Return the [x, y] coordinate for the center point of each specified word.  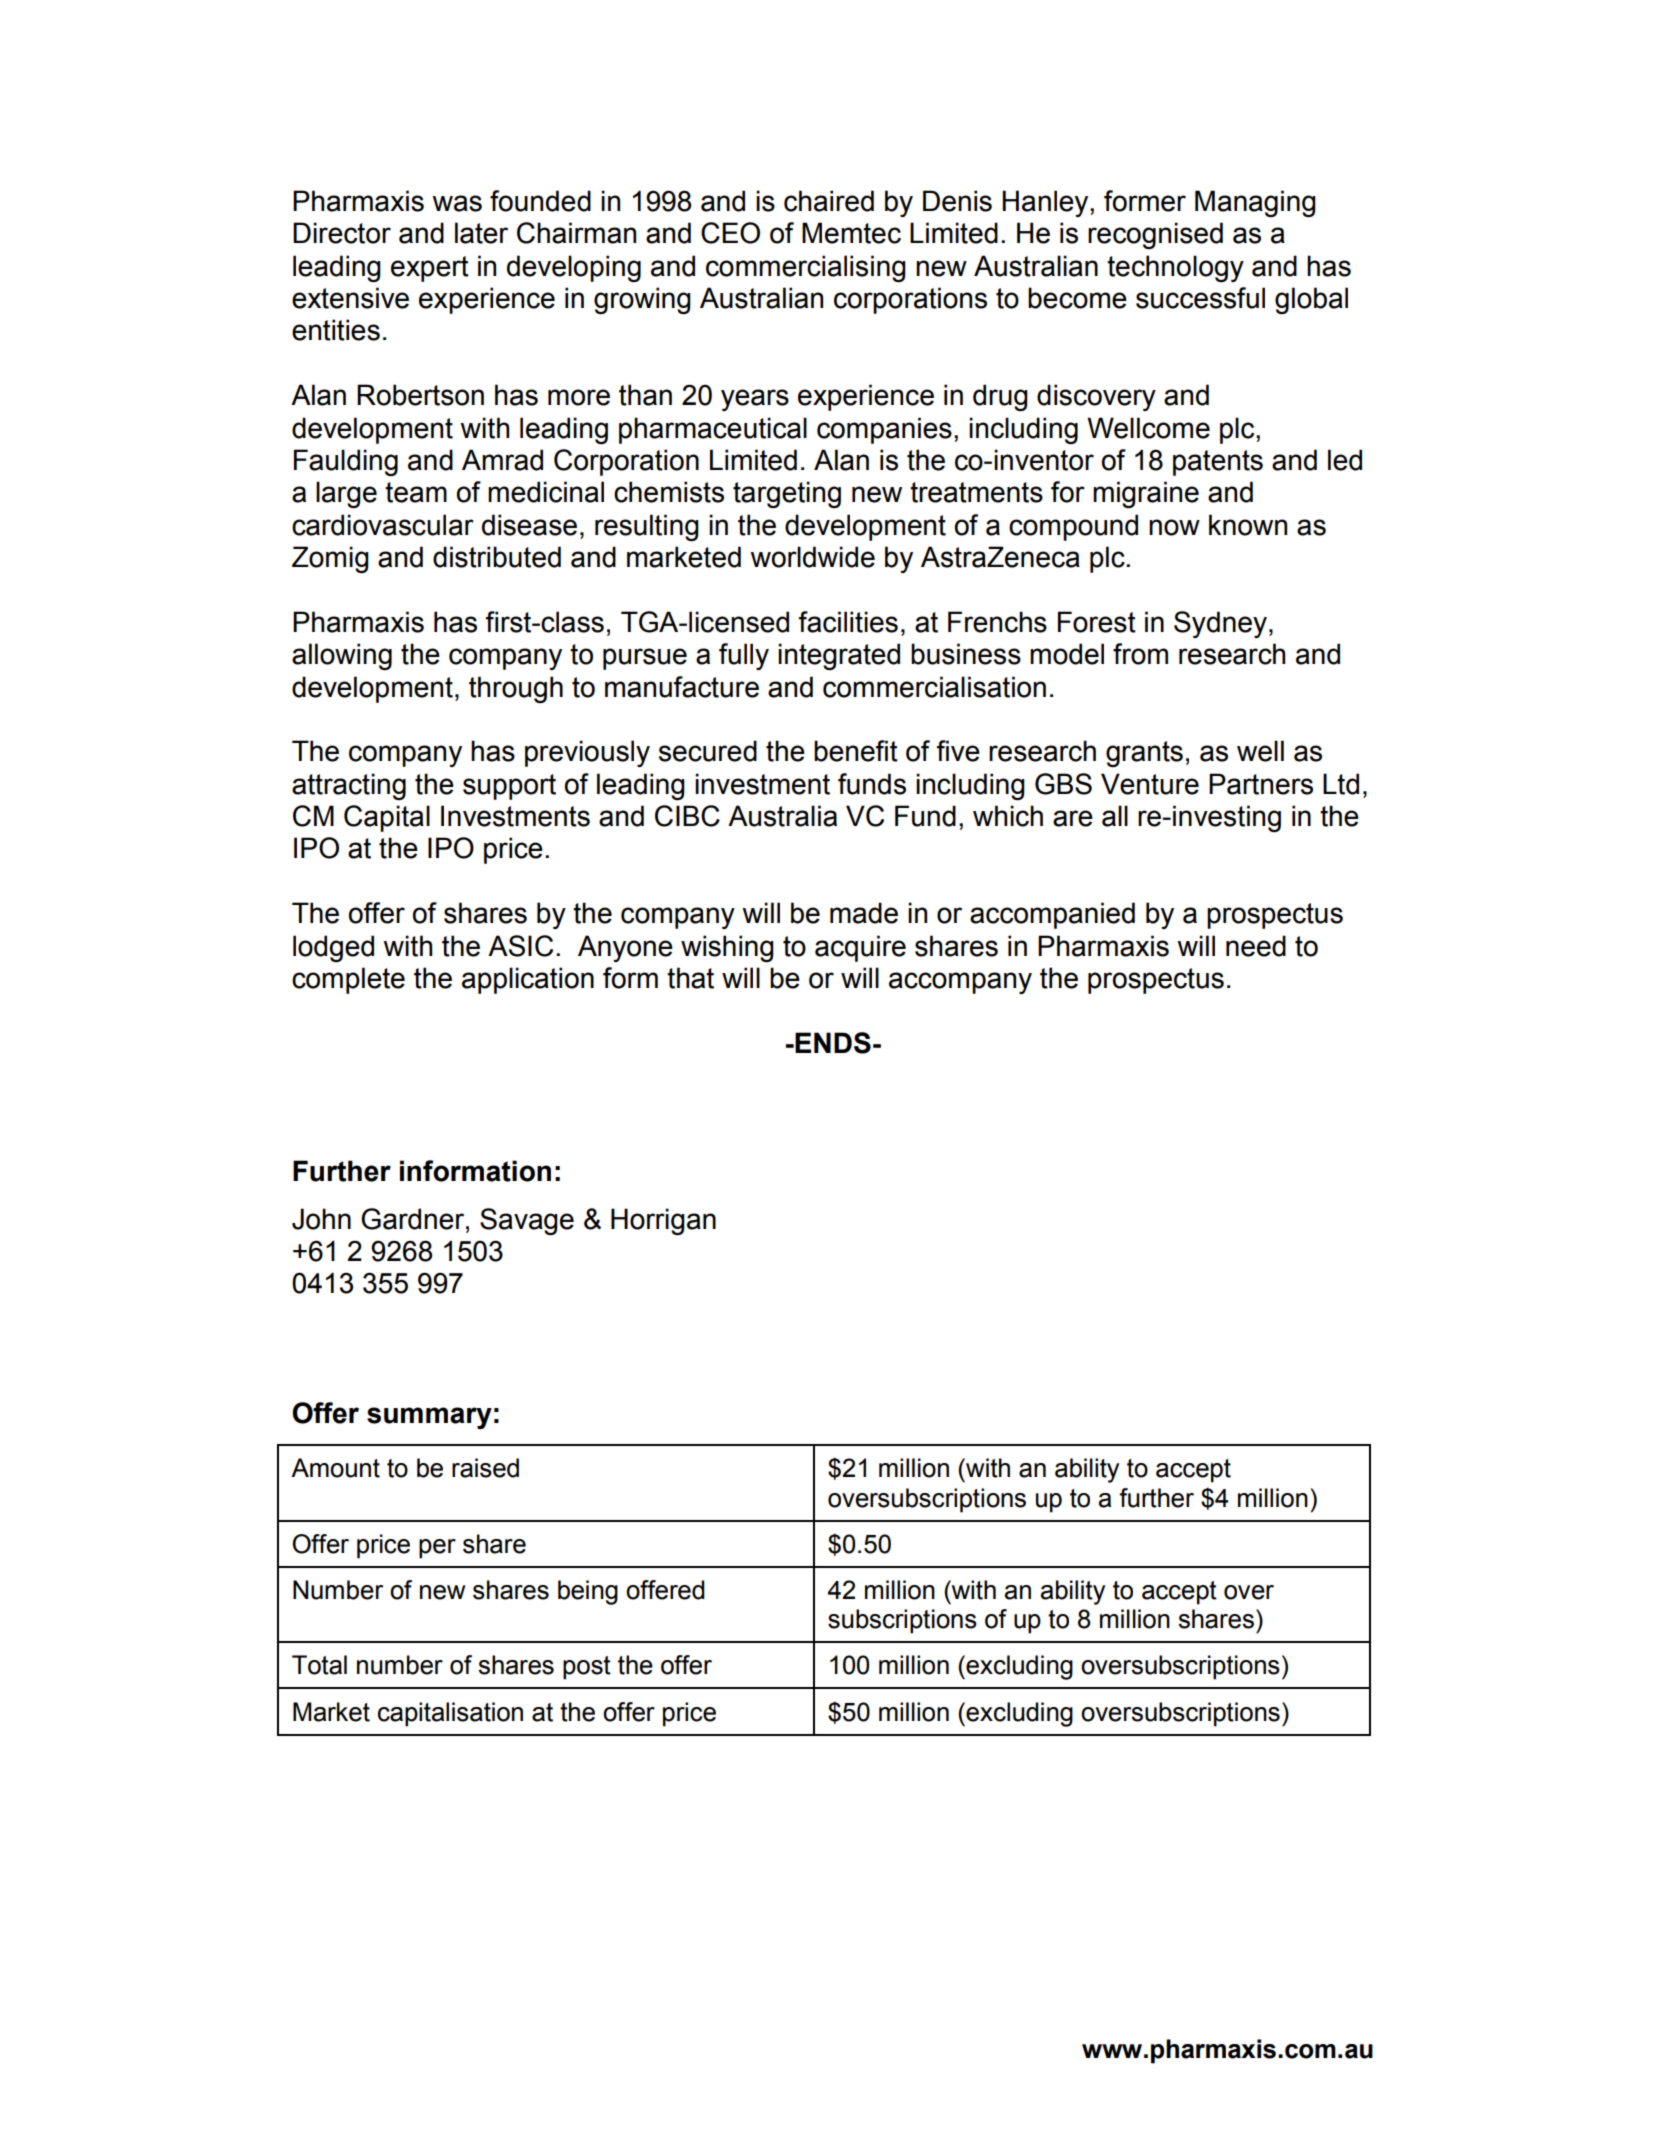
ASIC [520, 946]
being [588, 1592]
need [1256, 946]
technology [1175, 268]
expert [430, 269]
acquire [860, 948]
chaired [829, 201]
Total [319, 1665]
